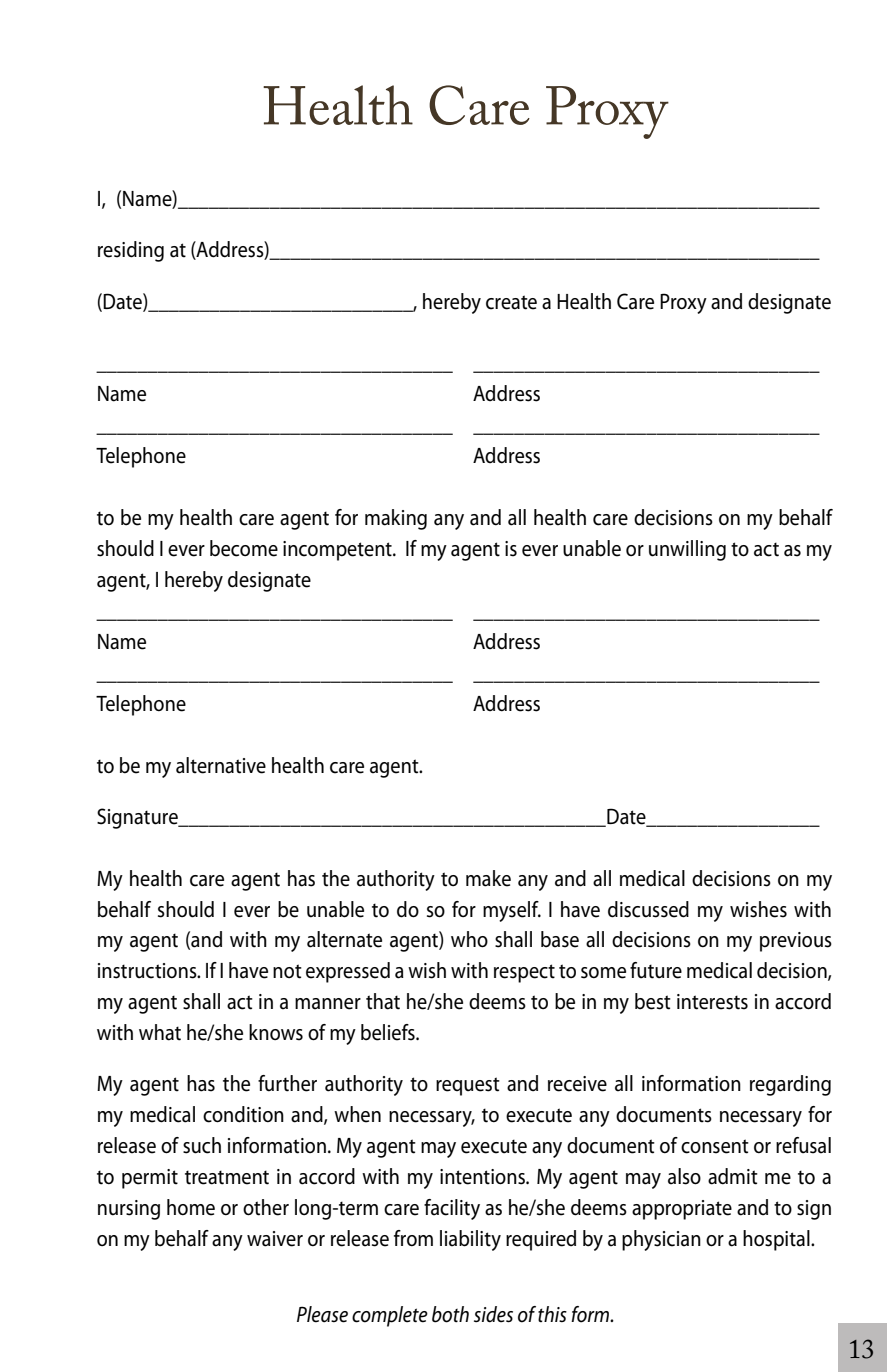 The width and height of the image is (887, 1372). I want to click on both, so click(450, 1314).
